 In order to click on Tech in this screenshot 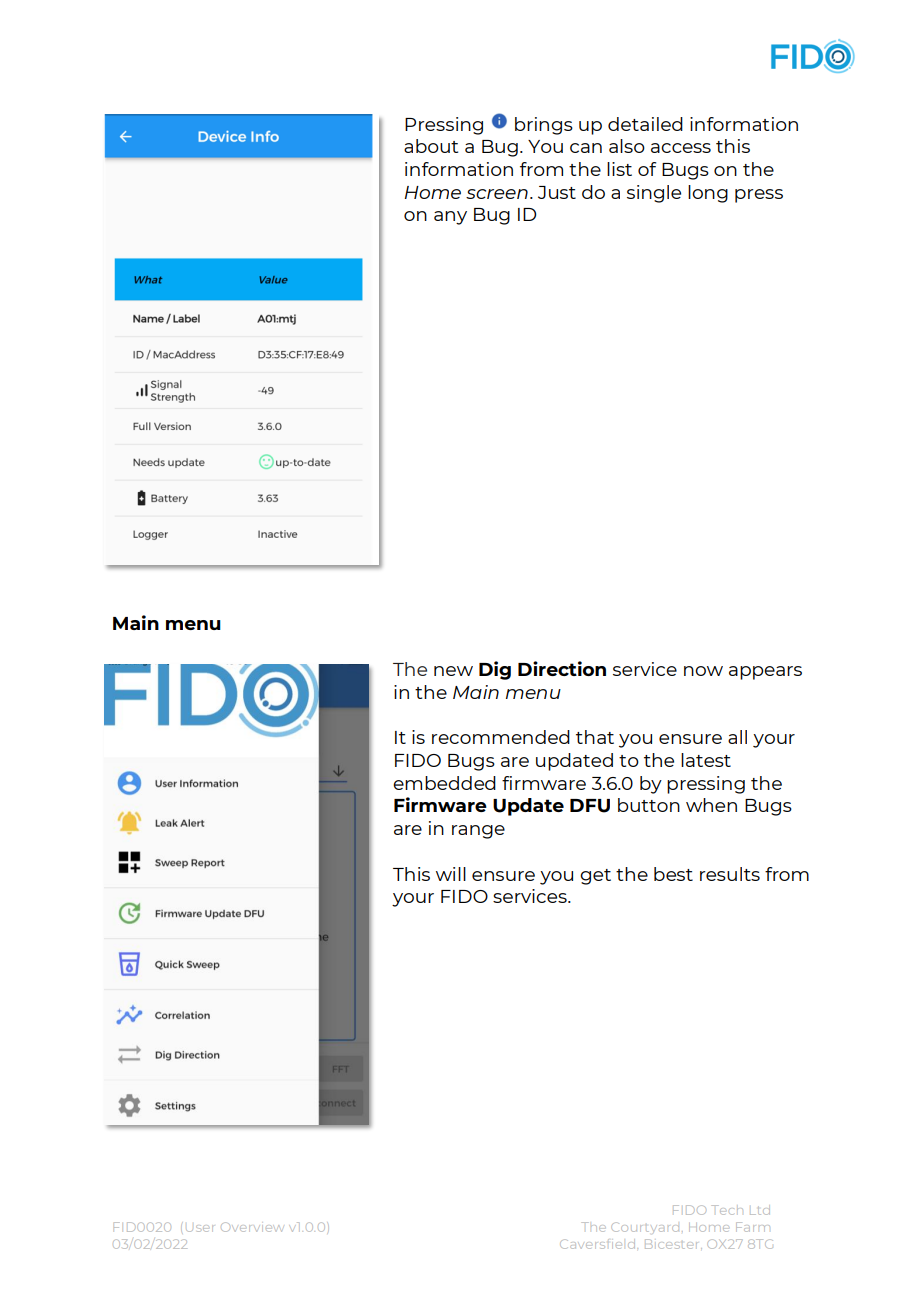, I will do `click(727, 1210)`.
